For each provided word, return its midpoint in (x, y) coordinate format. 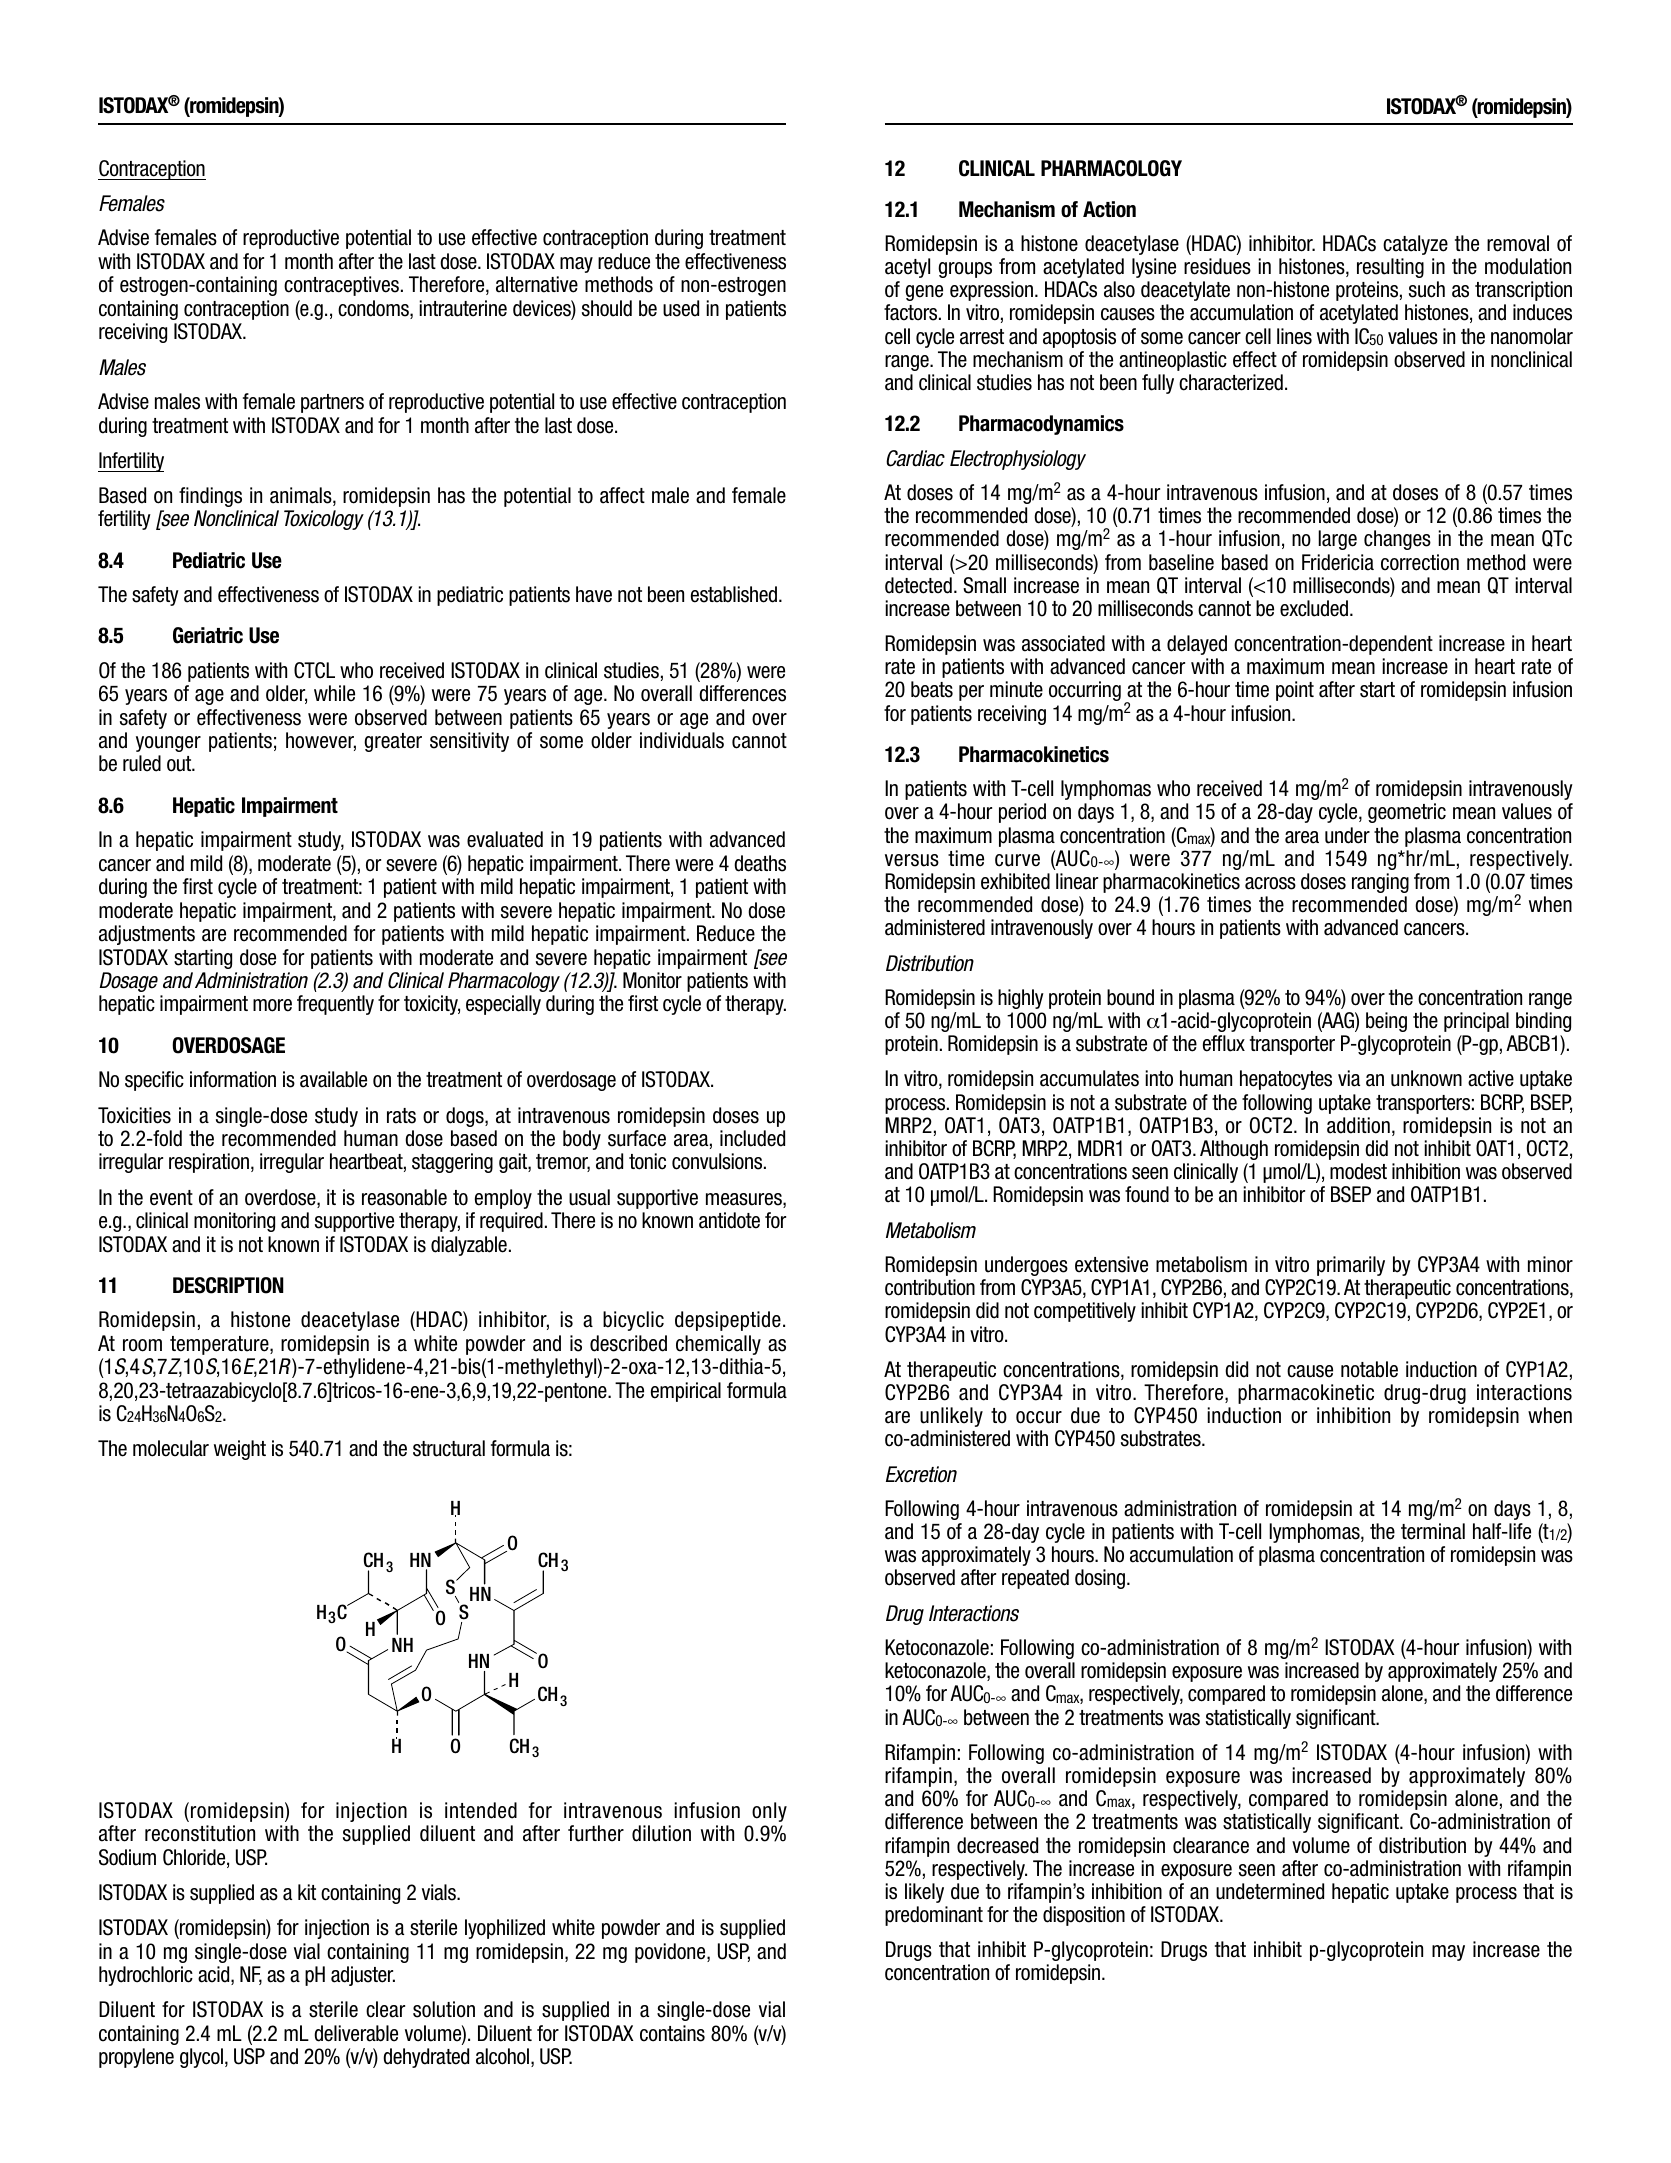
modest (1358, 1171)
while (334, 693)
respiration (209, 1163)
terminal (1433, 1531)
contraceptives (341, 286)
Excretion (921, 1474)
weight (240, 1450)
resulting (1390, 268)
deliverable (356, 2033)
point (1295, 691)
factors (912, 312)
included (752, 1138)
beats (932, 689)
